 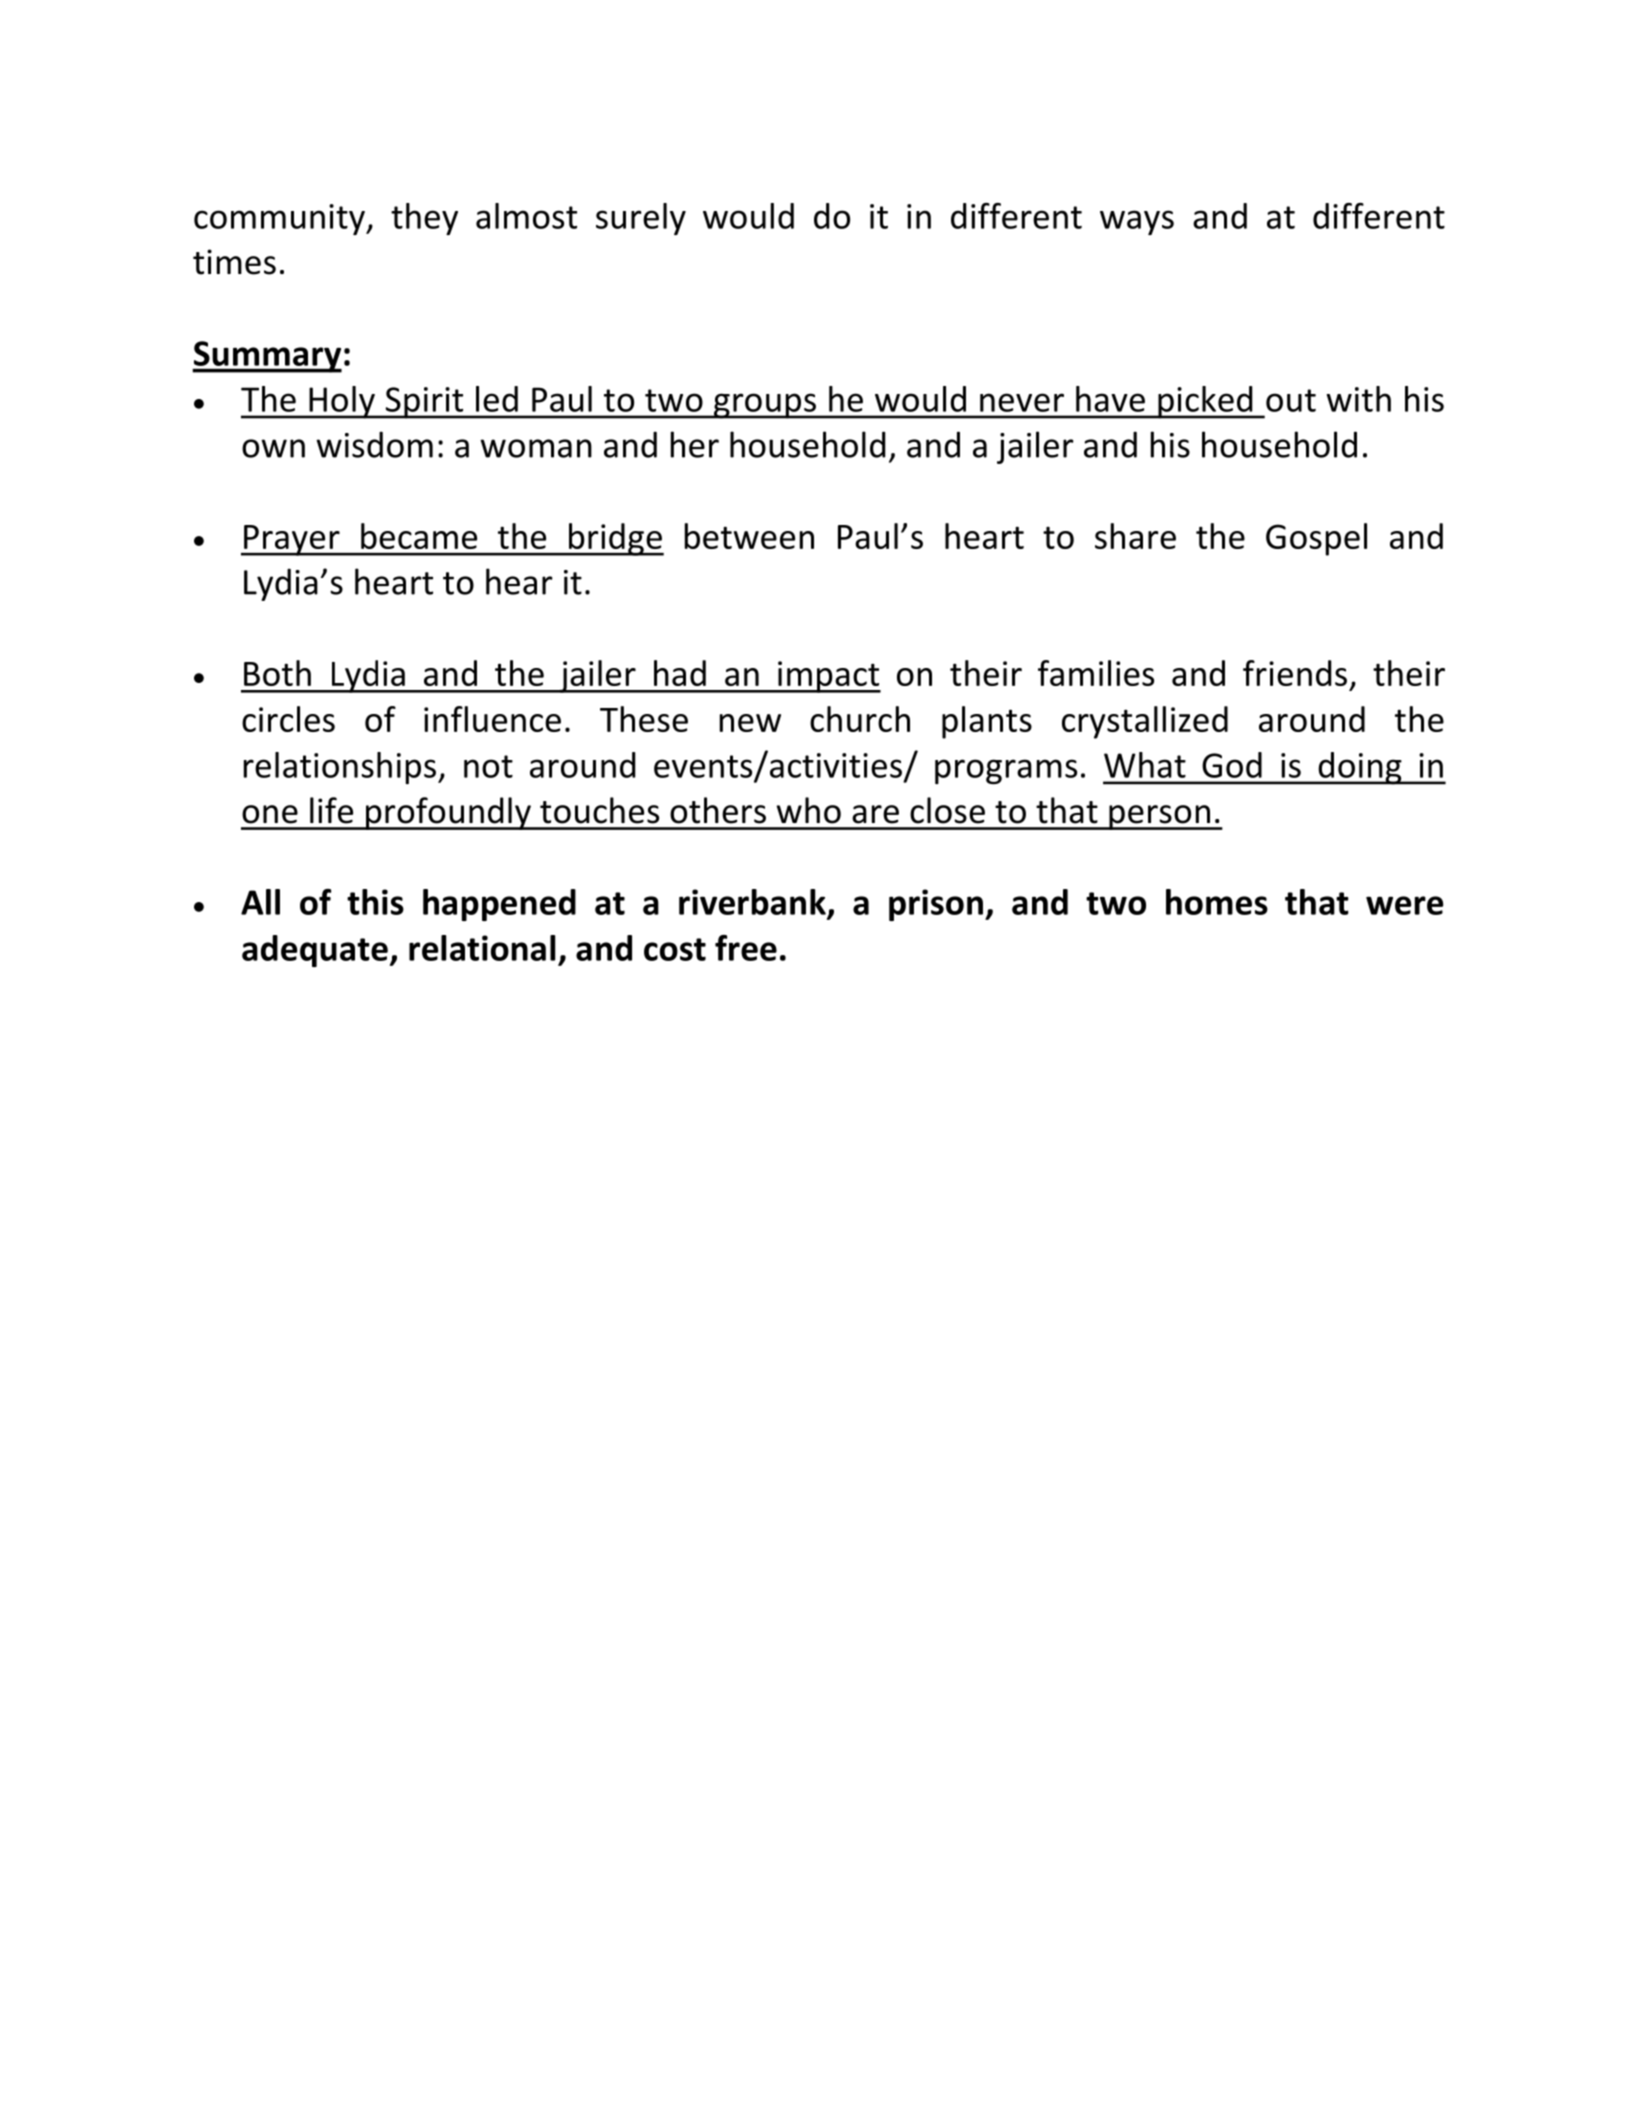 What do you see at coordinates (641, 219) in the screenshot?
I see `surely` at bounding box center [641, 219].
